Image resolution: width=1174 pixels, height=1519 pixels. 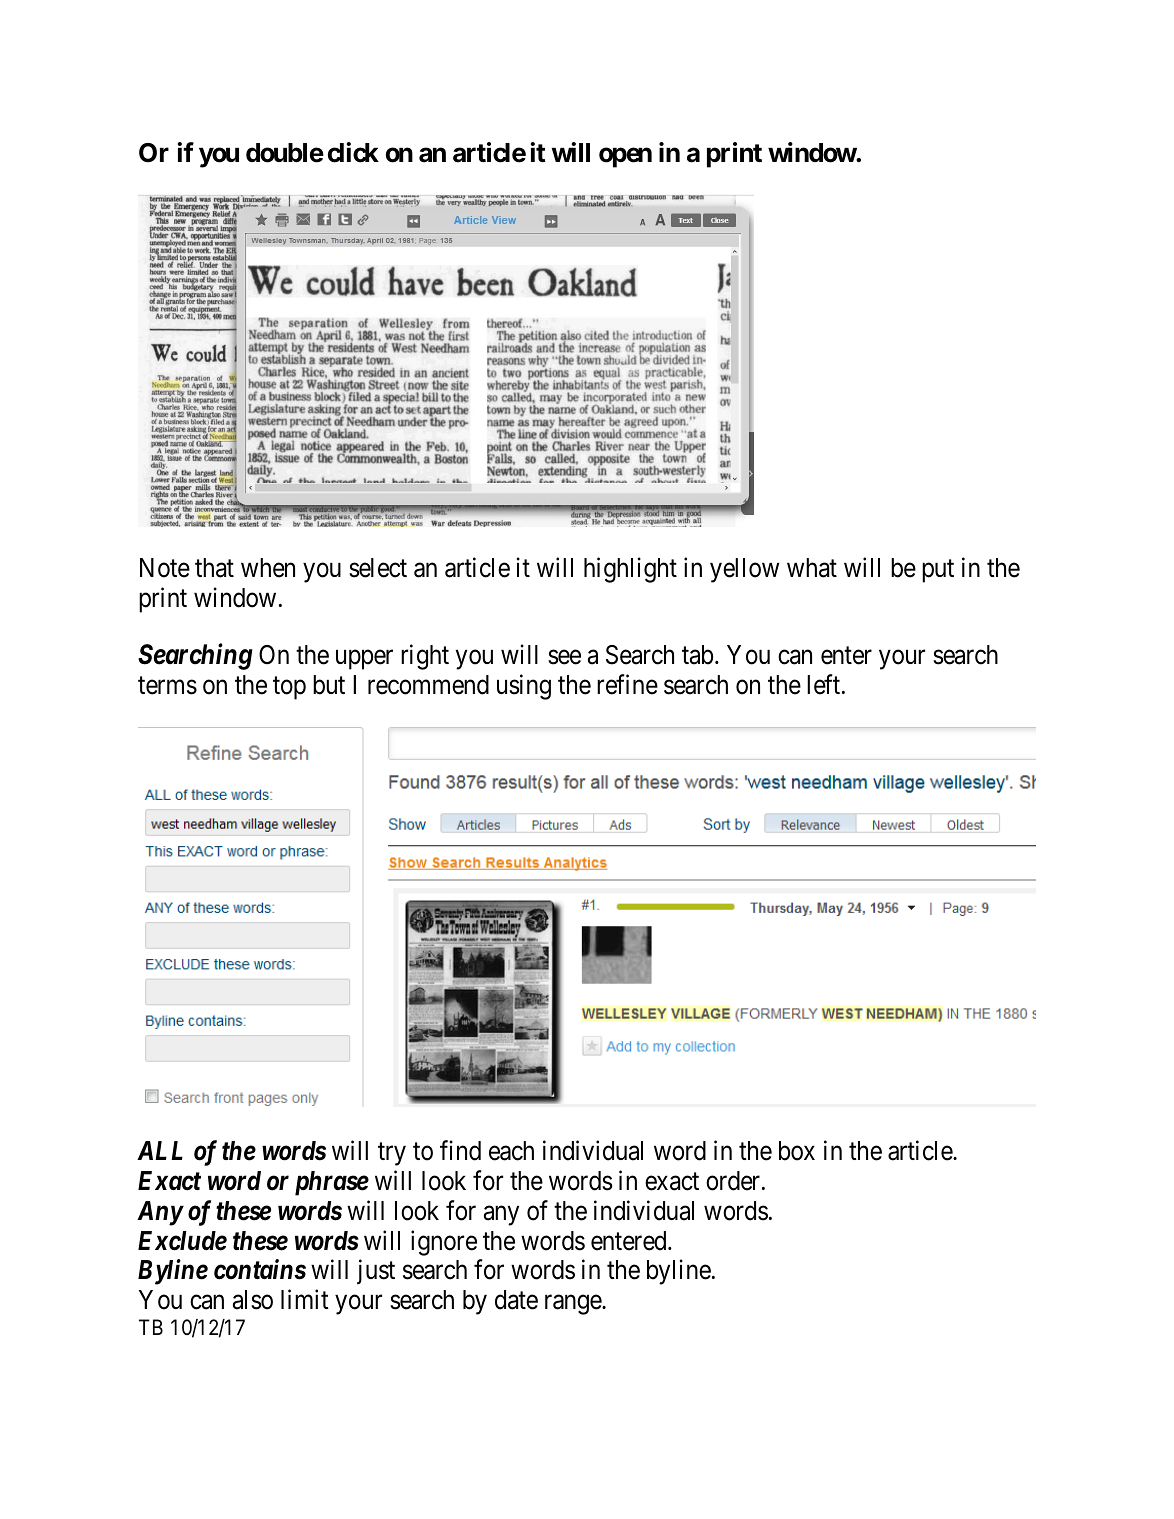 What do you see at coordinates (253, 1300) in the screenshot?
I see `also` at bounding box center [253, 1300].
